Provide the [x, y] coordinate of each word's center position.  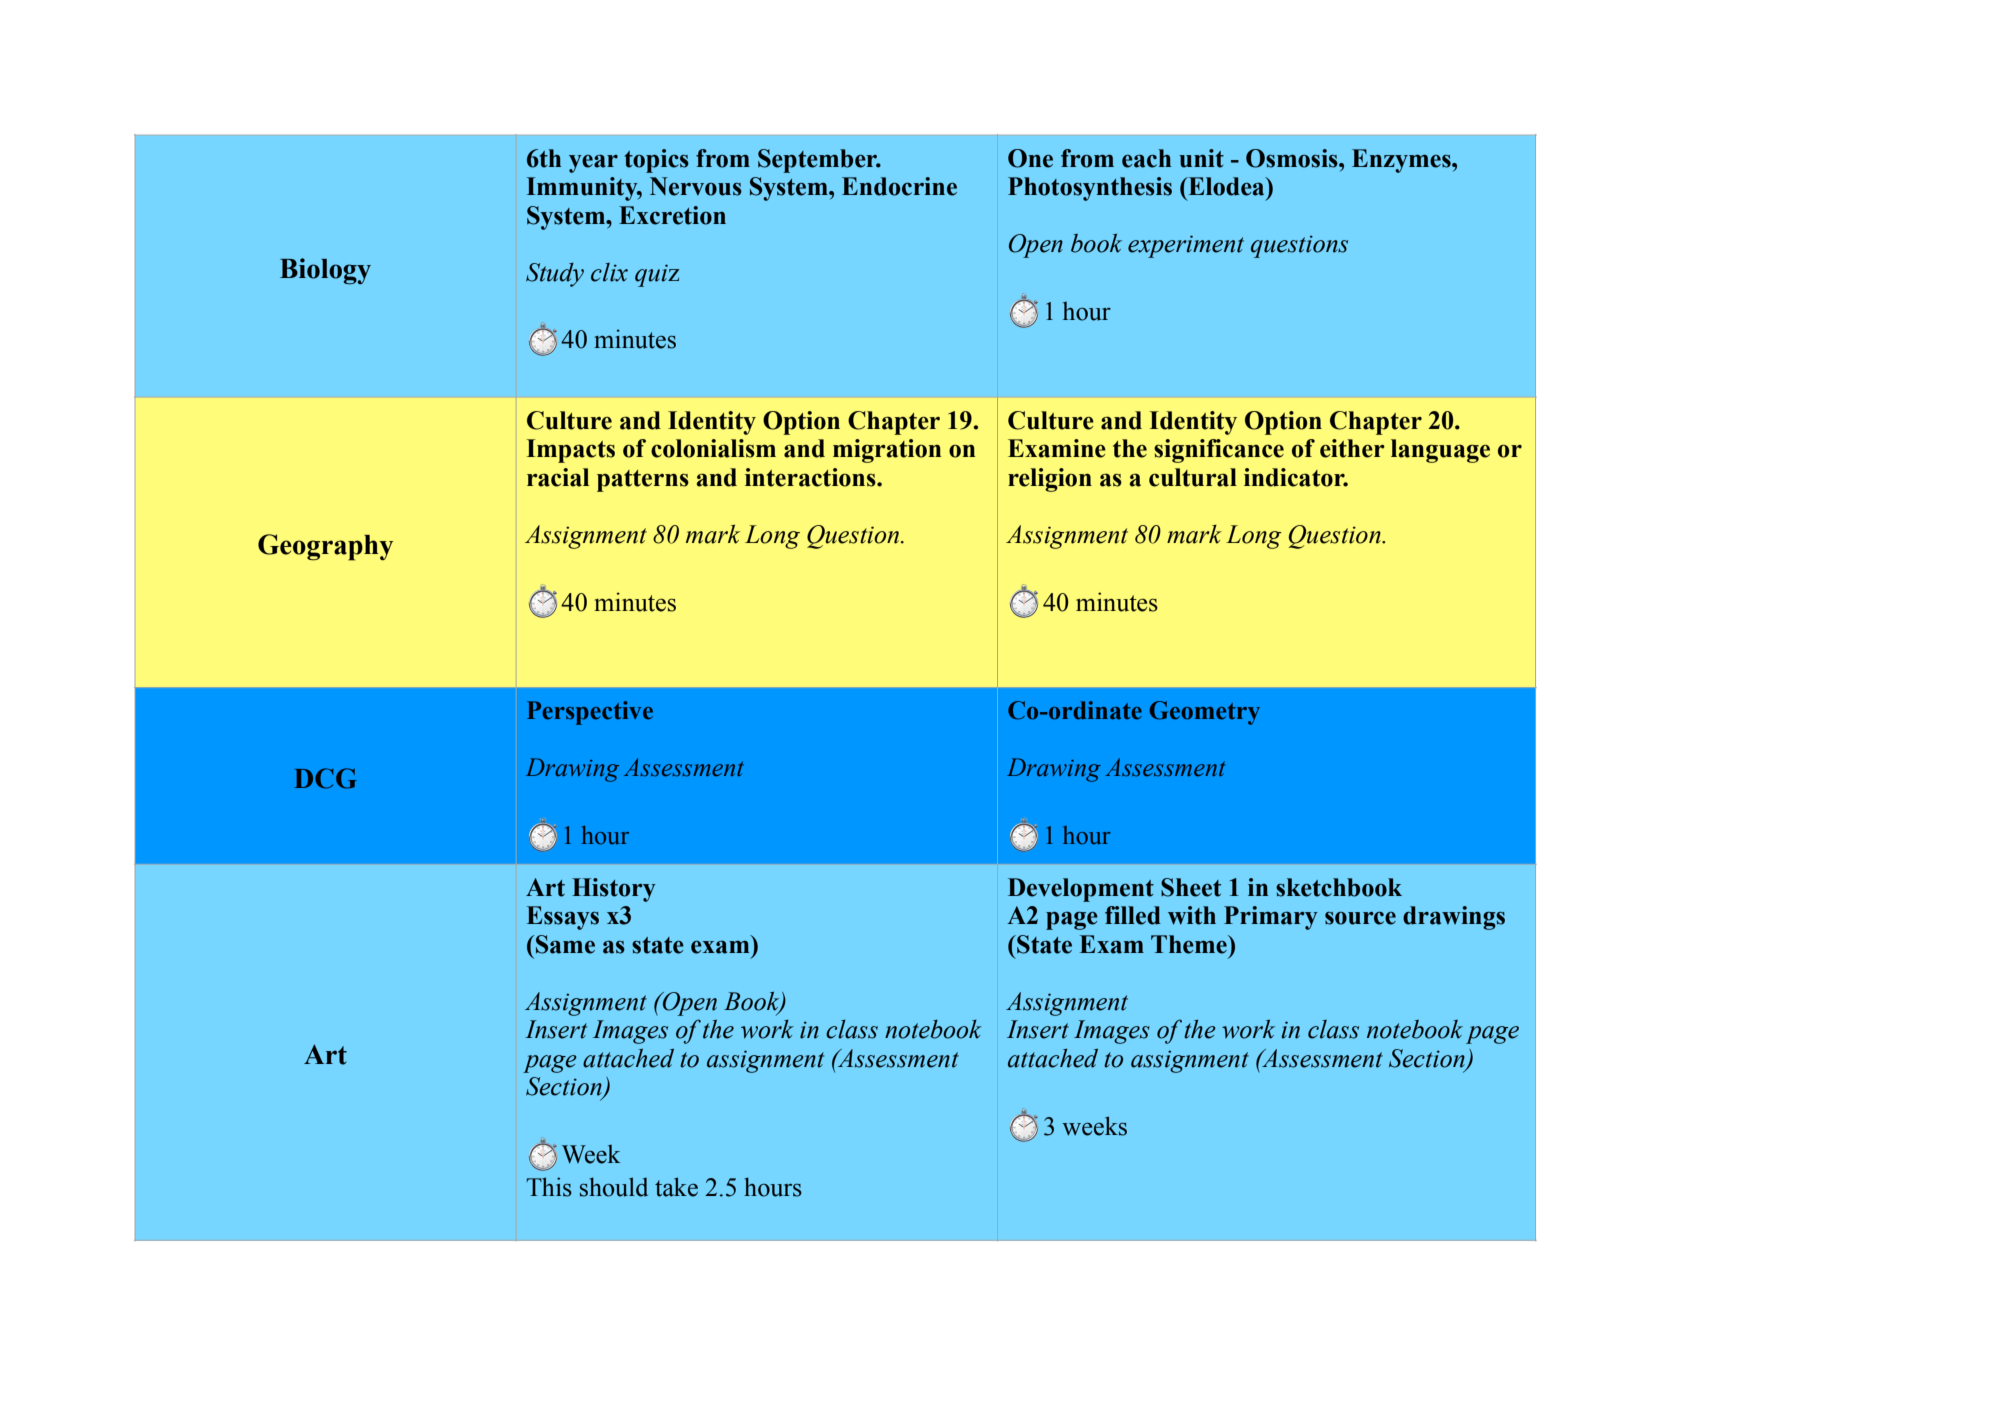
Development [1081, 890]
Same [565, 944]
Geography [325, 547]
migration [887, 451]
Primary [1271, 918]
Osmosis [1293, 158]
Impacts [571, 451]
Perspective [590, 713]
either [1352, 448]
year [593, 164]
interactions [811, 477]
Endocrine [899, 186]
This [549, 1187]
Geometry [1205, 713]
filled [1133, 915]
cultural [1193, 477]
